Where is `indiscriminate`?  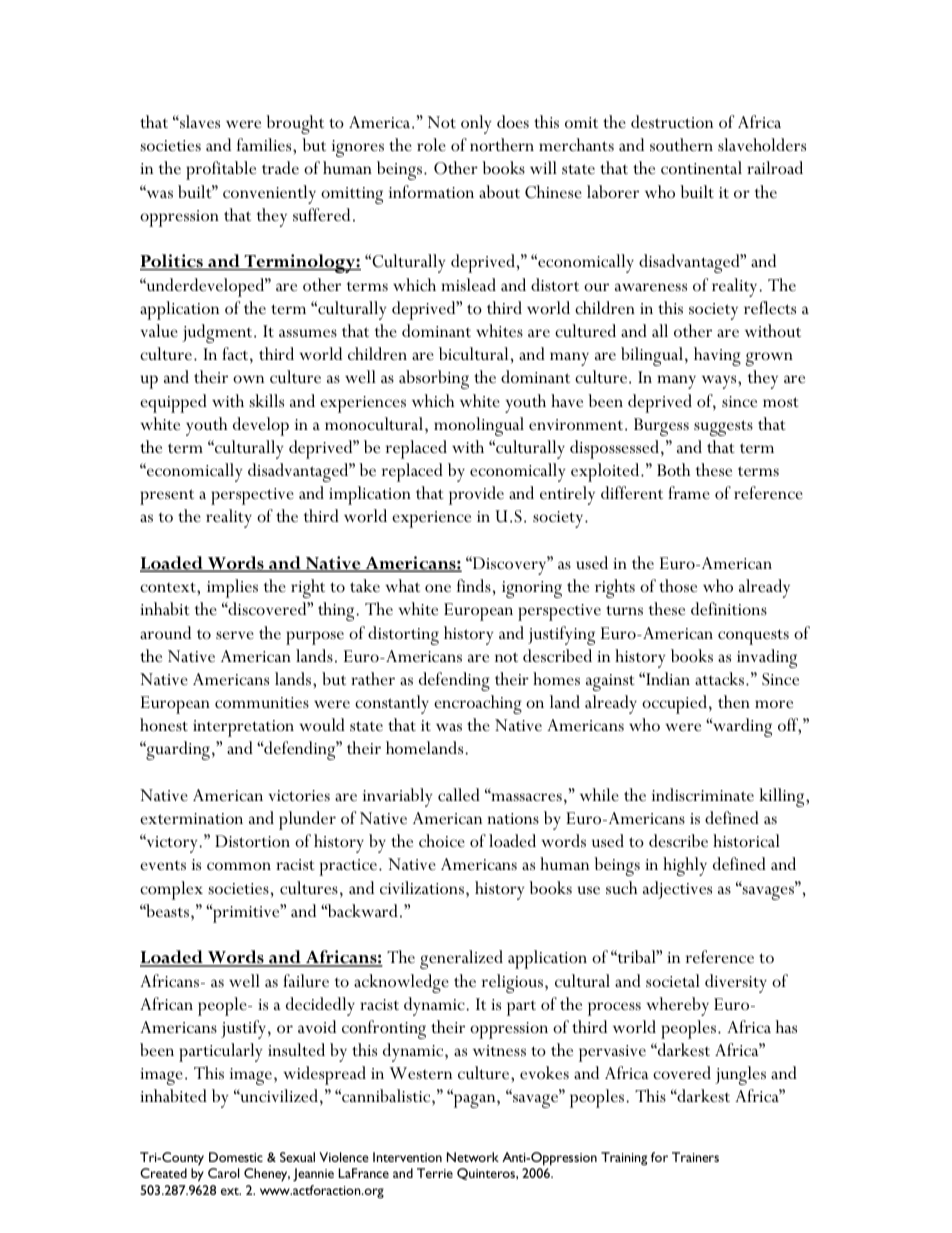
indiscriminate is located at coordinates (703, 794).
